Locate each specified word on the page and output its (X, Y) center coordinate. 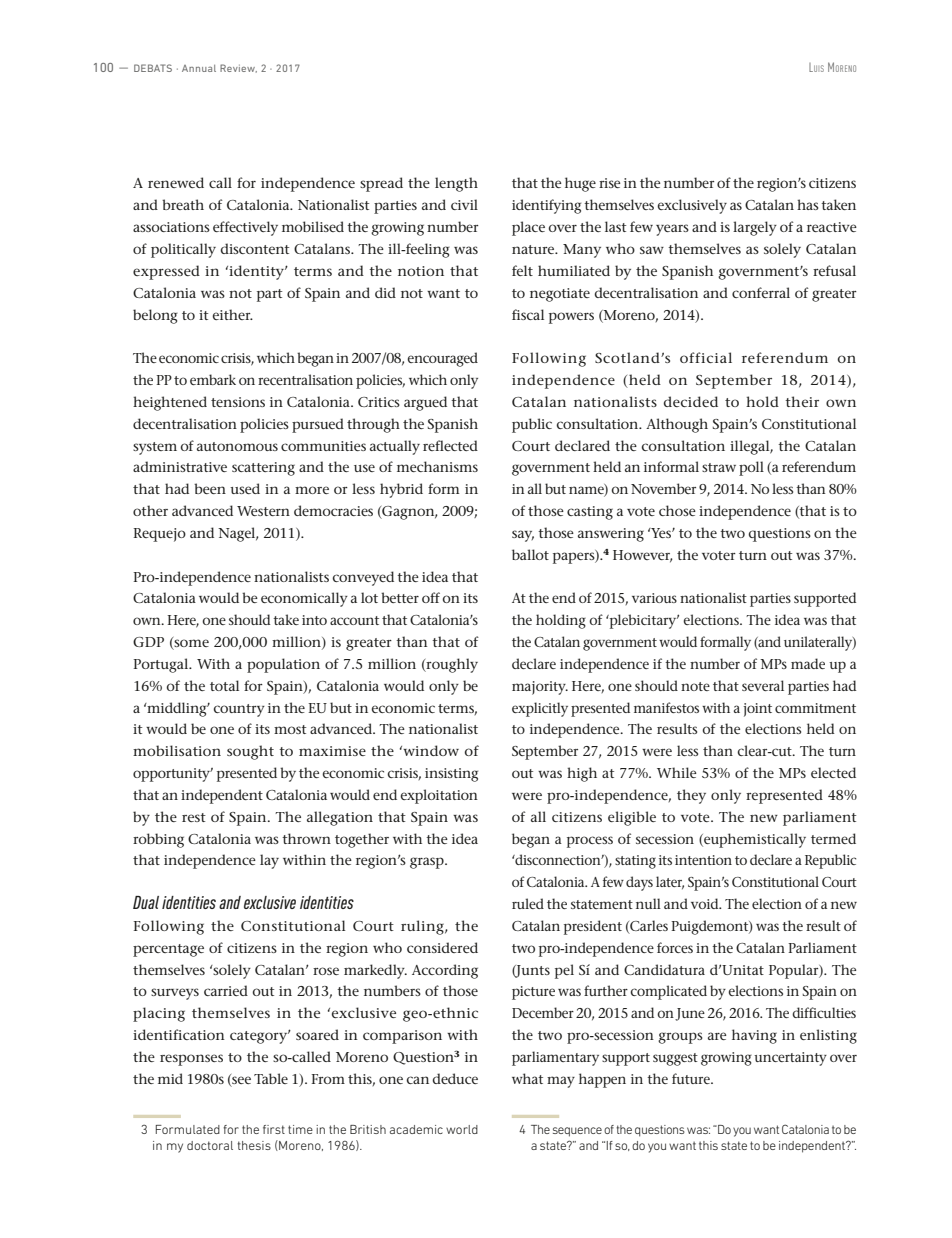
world (462, 1129)
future (692, 1078)
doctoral (210, 1145)
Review (238, 68)
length (456, 184)
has (808, 204)
